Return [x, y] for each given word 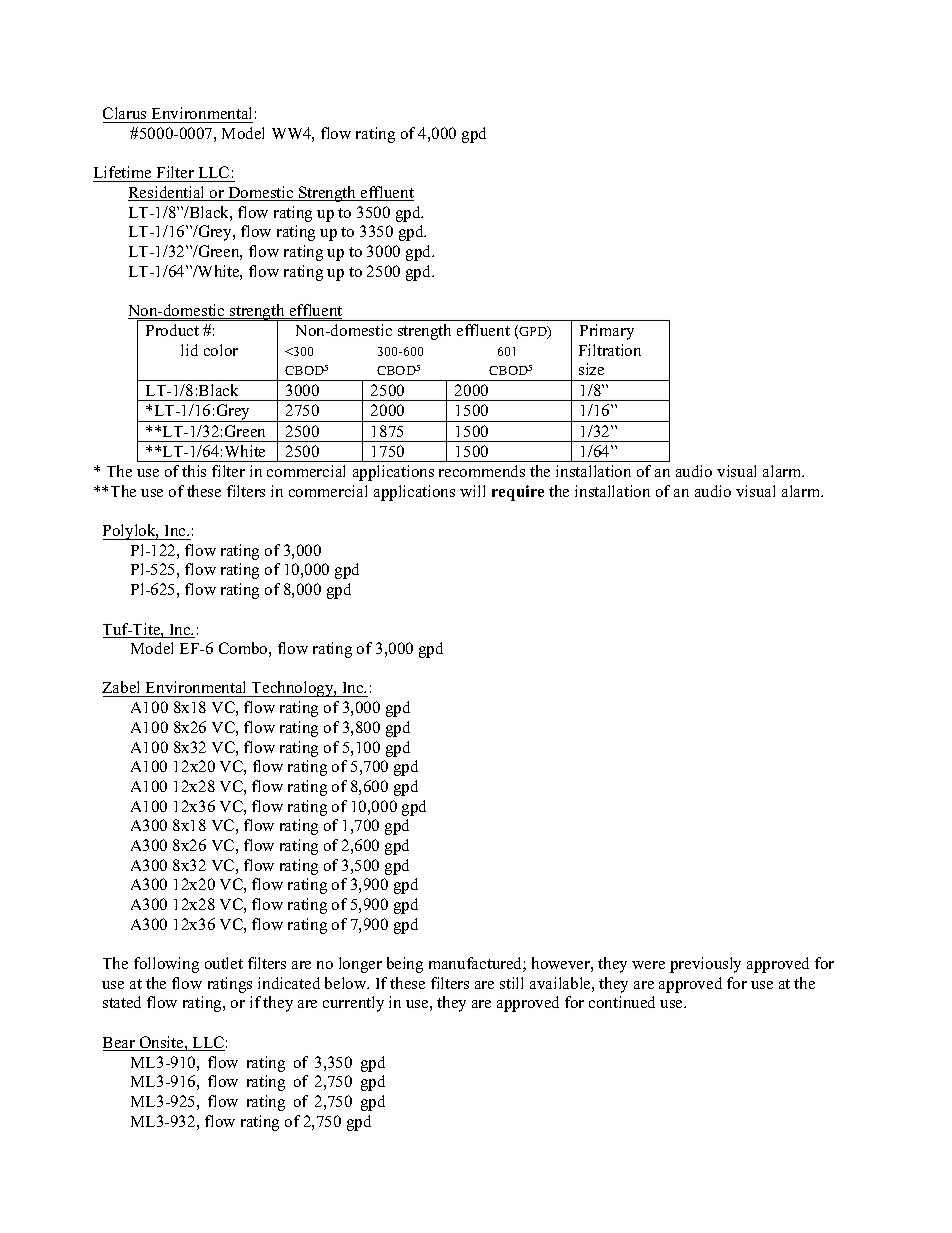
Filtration [610, 350]
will [472, 491]
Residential [168, 193]
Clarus [126, 115]
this [194, 471]
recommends [482, 471]
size [591, 369]
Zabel [123, 689]
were [648, 965]
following [166, 965]
